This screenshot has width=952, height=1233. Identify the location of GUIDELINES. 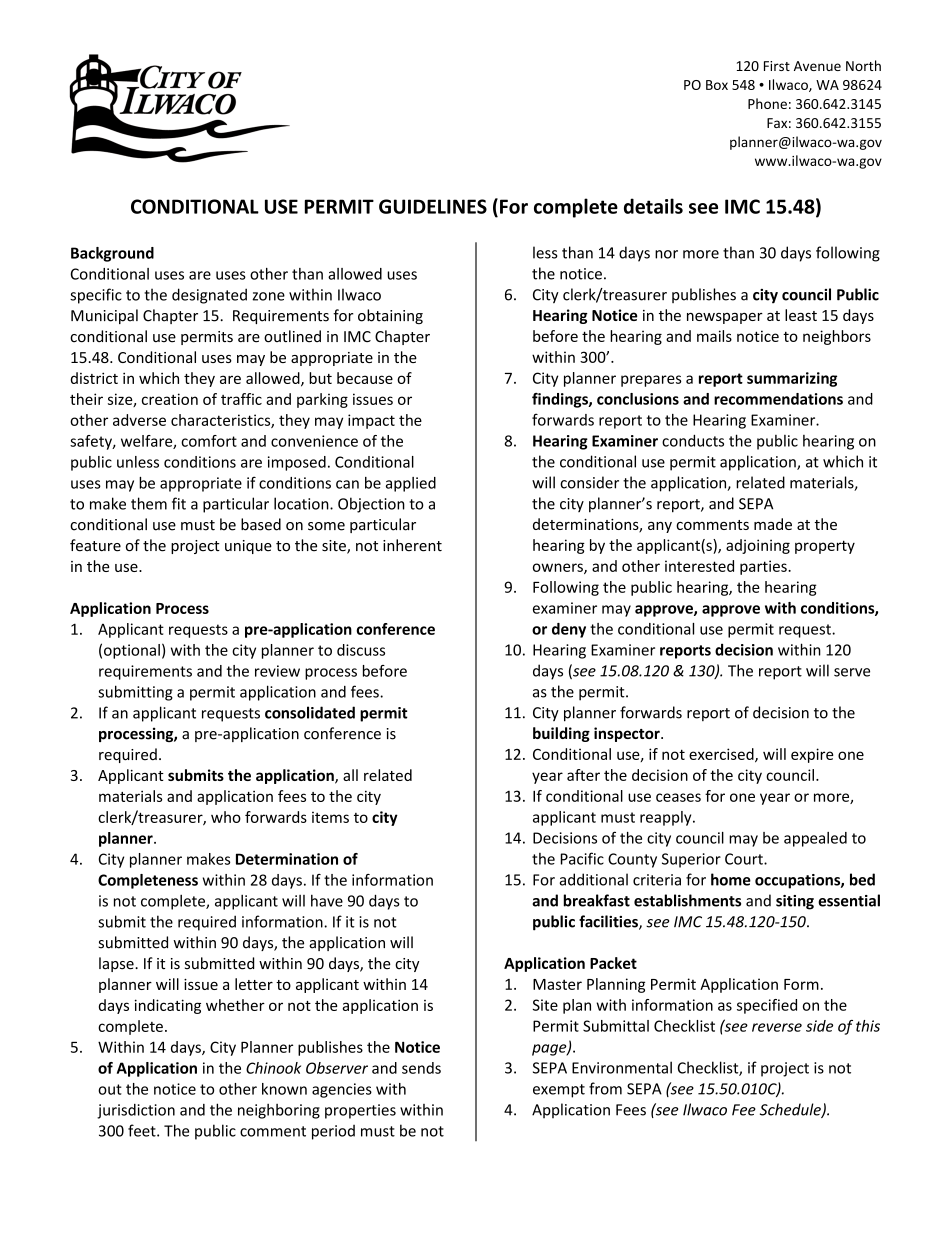
(433, 206).
